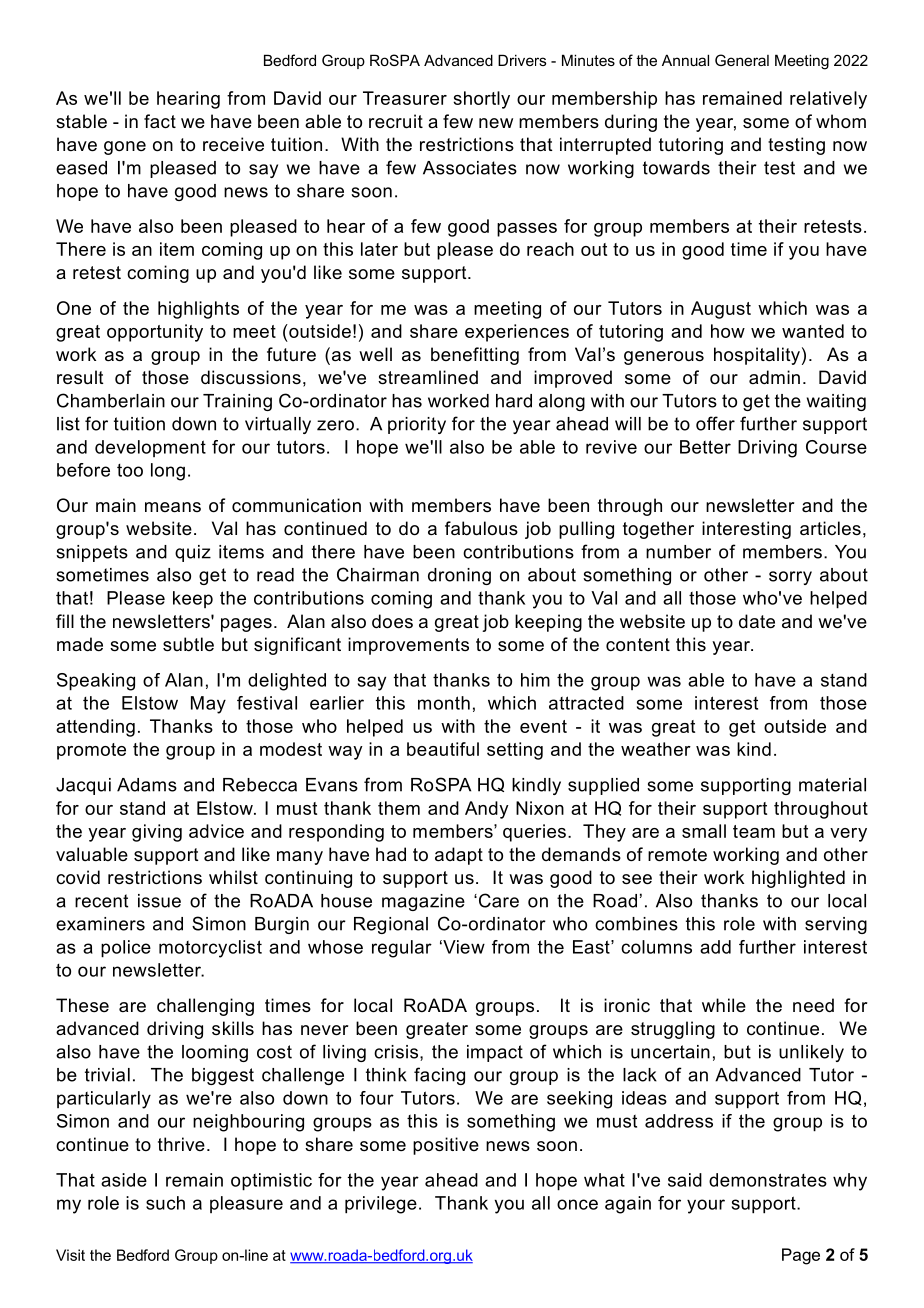 The height and width of the screenshot is (1308, 924). What do you see at coordinates (481, 100) in the screenshot?
I see `shortly` at bounding box center [481, 100].
